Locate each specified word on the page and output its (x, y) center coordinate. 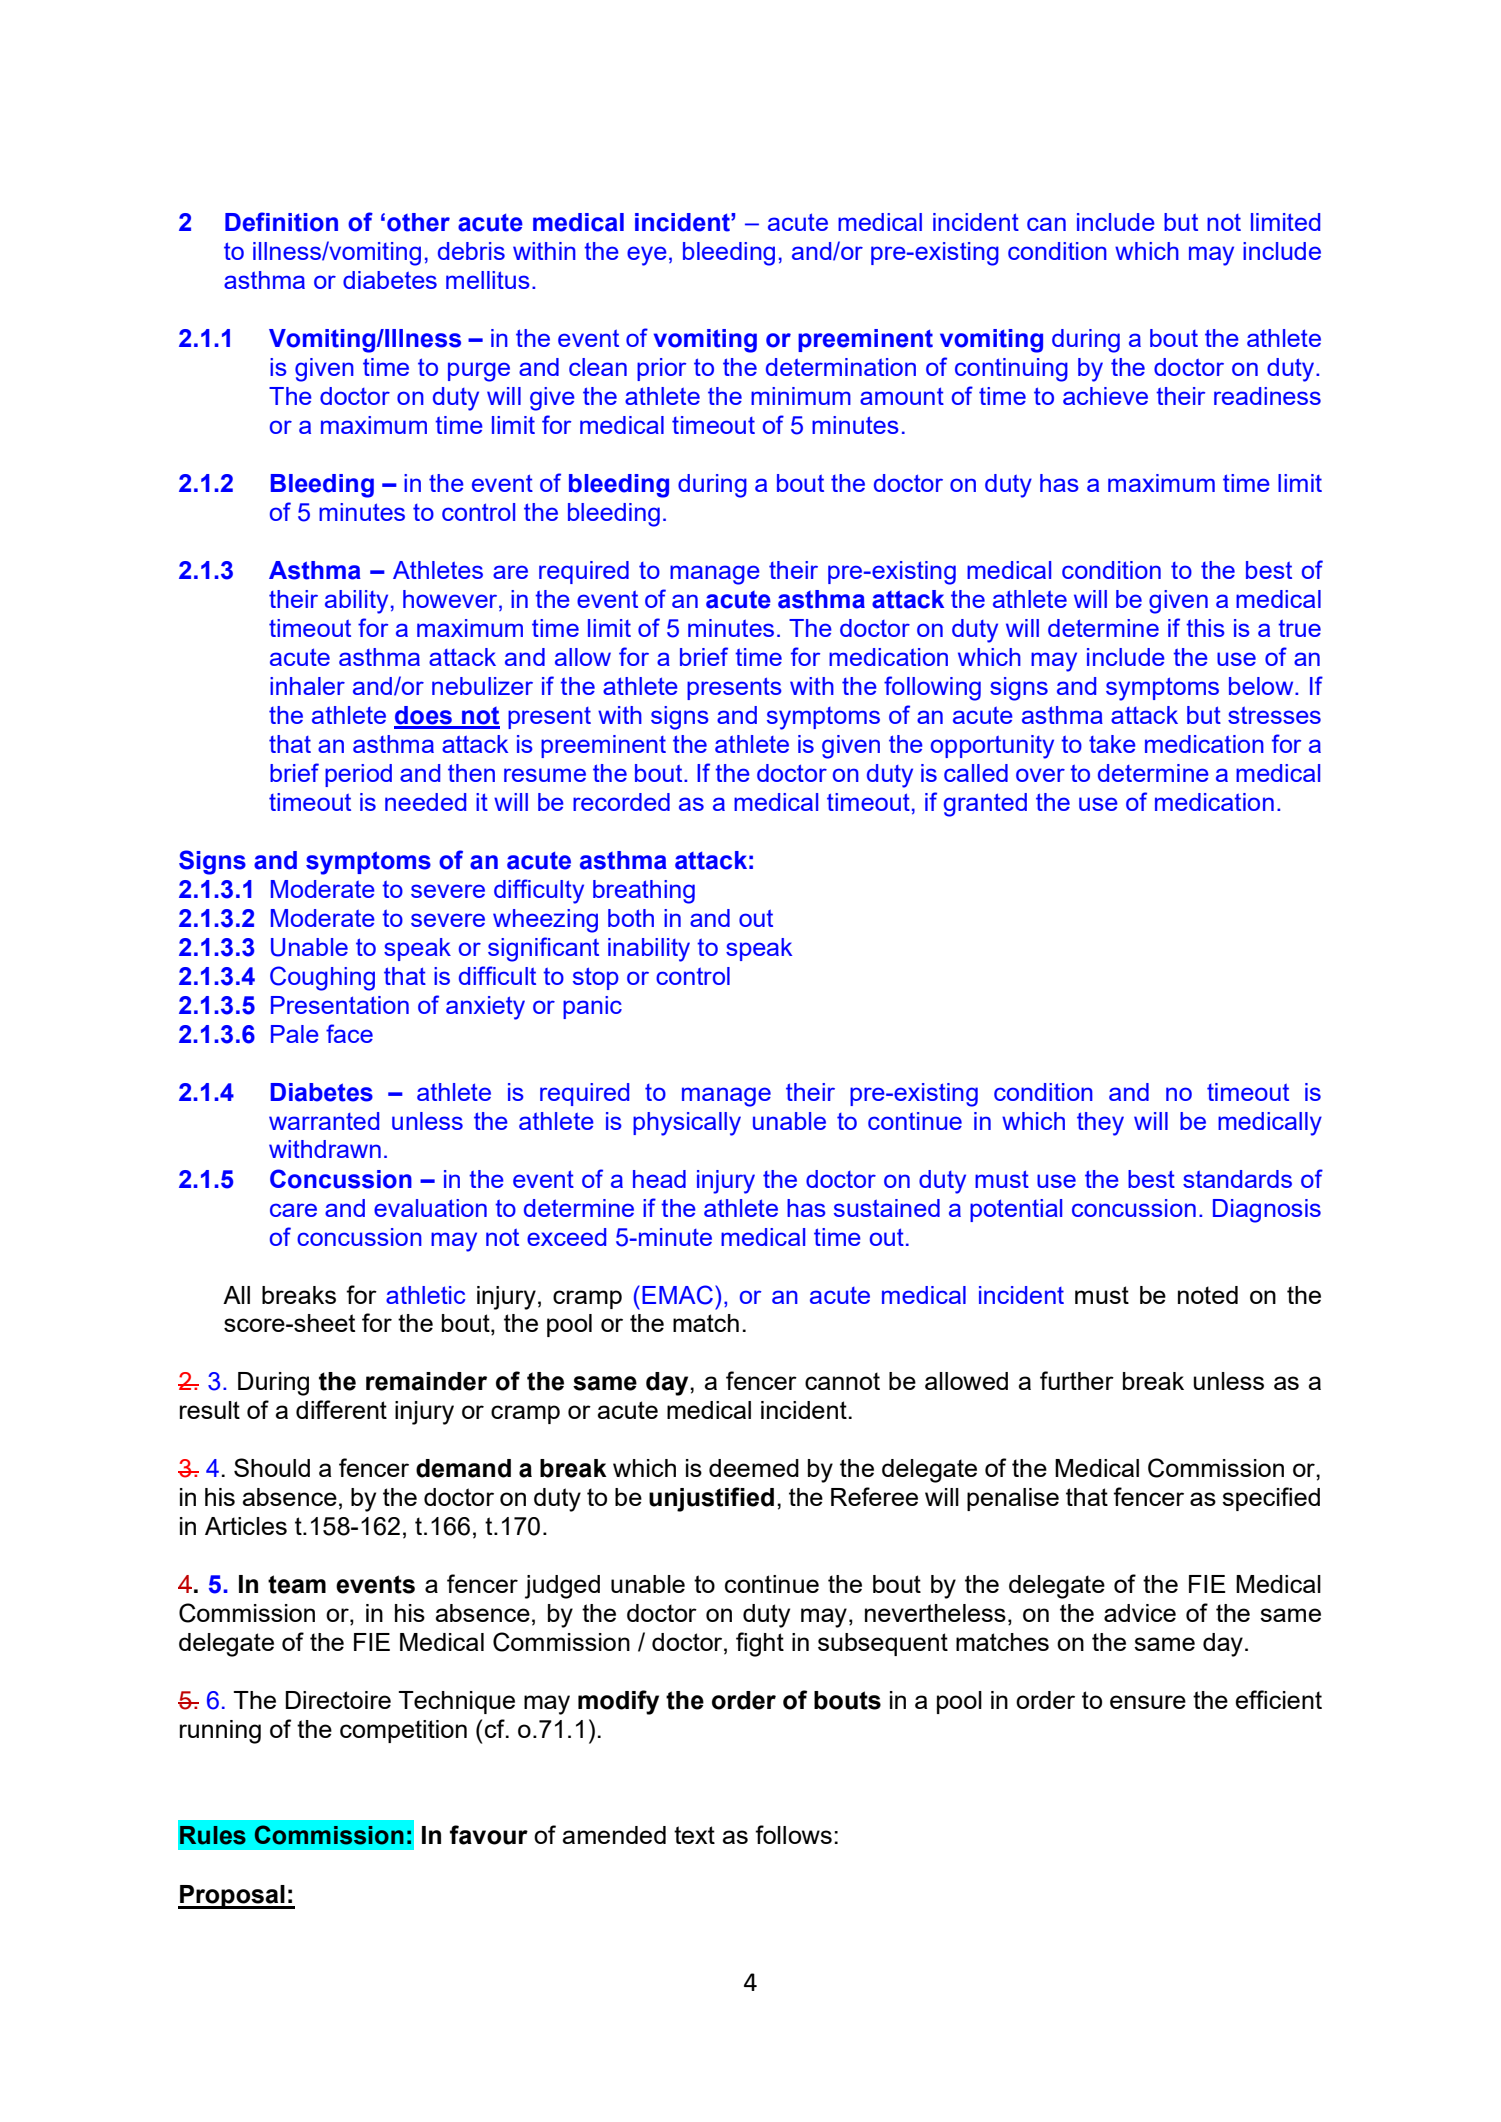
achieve (1105, 396)
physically (687, 1124)
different (341, 1409)
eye (647, 256)
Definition (281, 222)
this (1205, 628)
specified (1271, 1499)
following (932, 688)
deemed (754, 1468)
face (349, 1033)
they (1100, 1124)
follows (793, 1834)
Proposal (232, 1897)
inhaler (307, 686)
